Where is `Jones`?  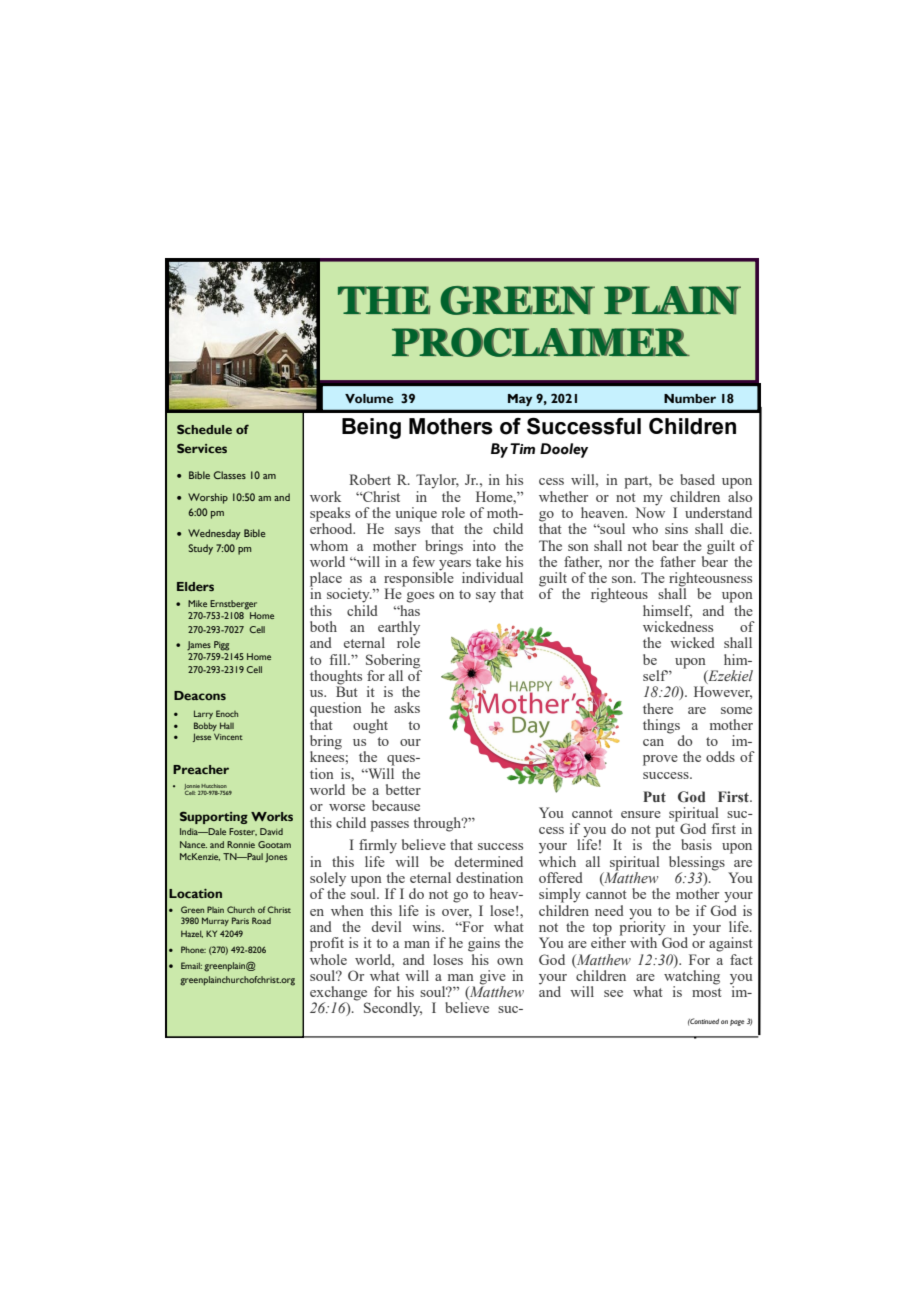 Jones is located at coordinates (276, 857).
